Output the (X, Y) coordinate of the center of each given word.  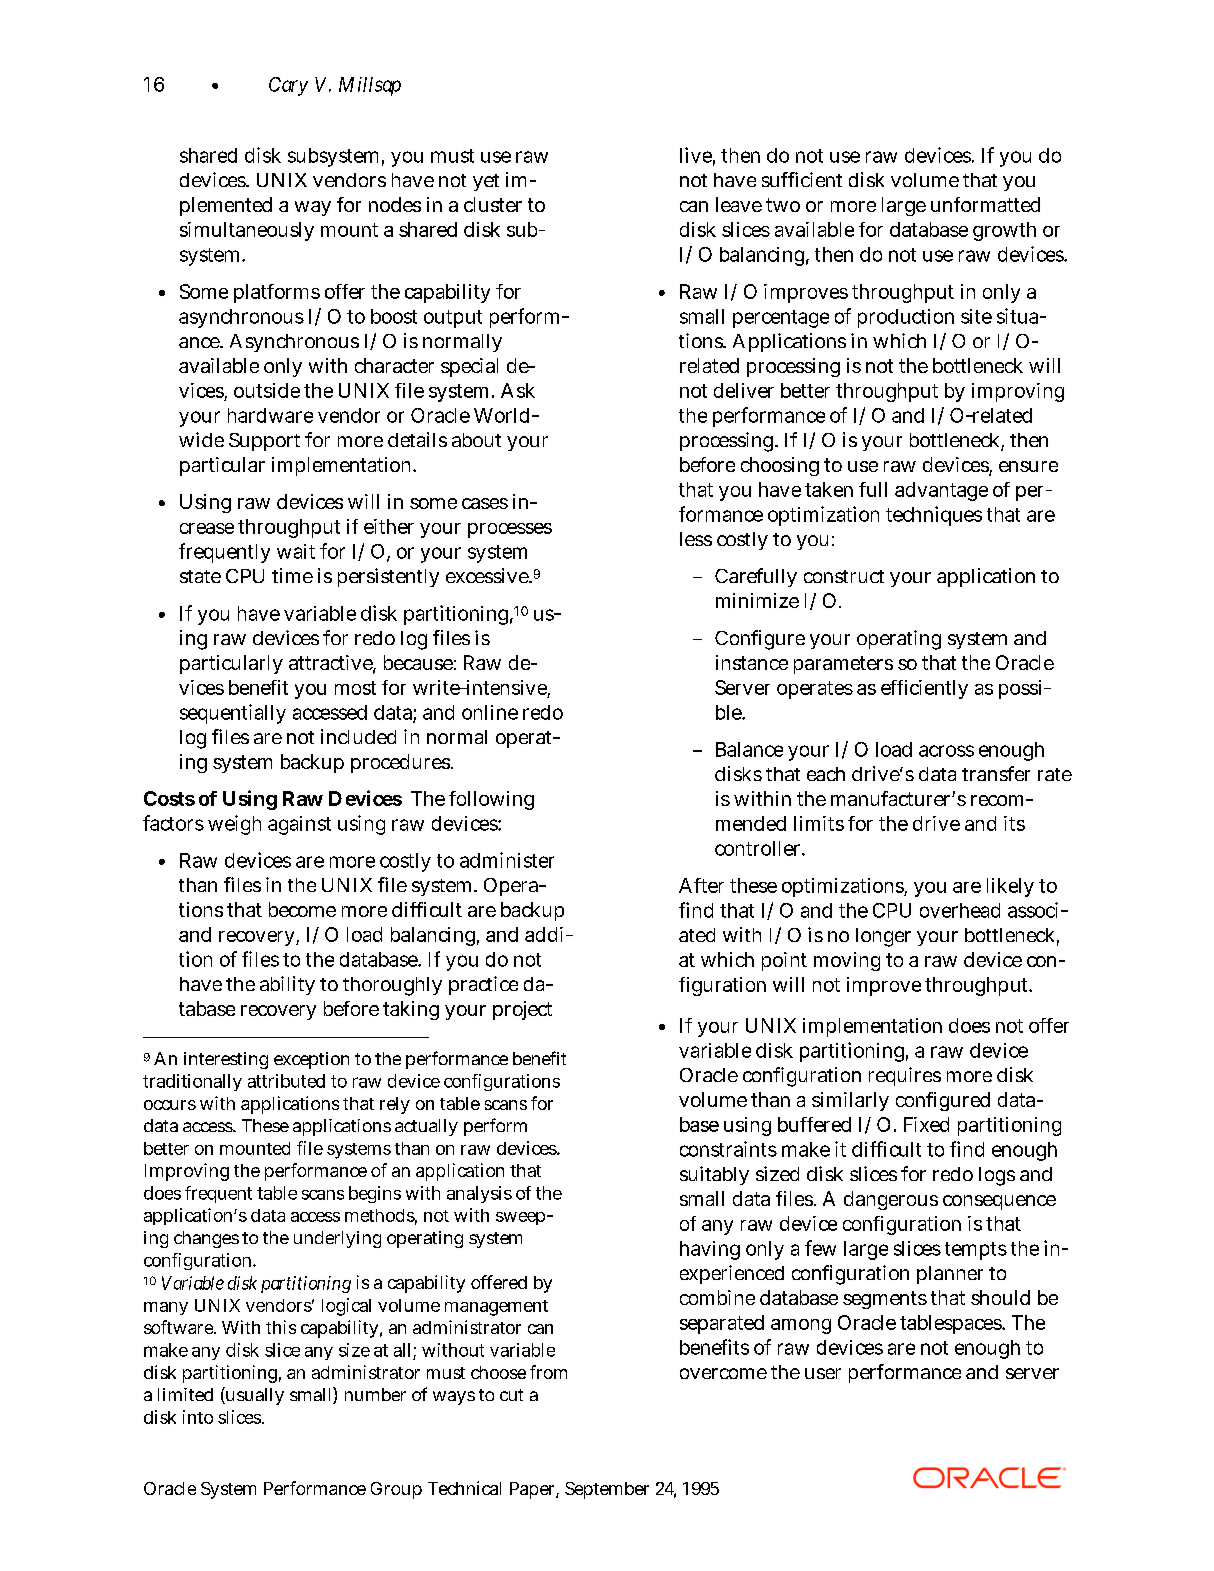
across (946, 751)
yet (486, 182)
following (491, 800)
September (607, 1490)
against (299, 825)
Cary (288, 86)
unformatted (985, 204)
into (198, 1417)
